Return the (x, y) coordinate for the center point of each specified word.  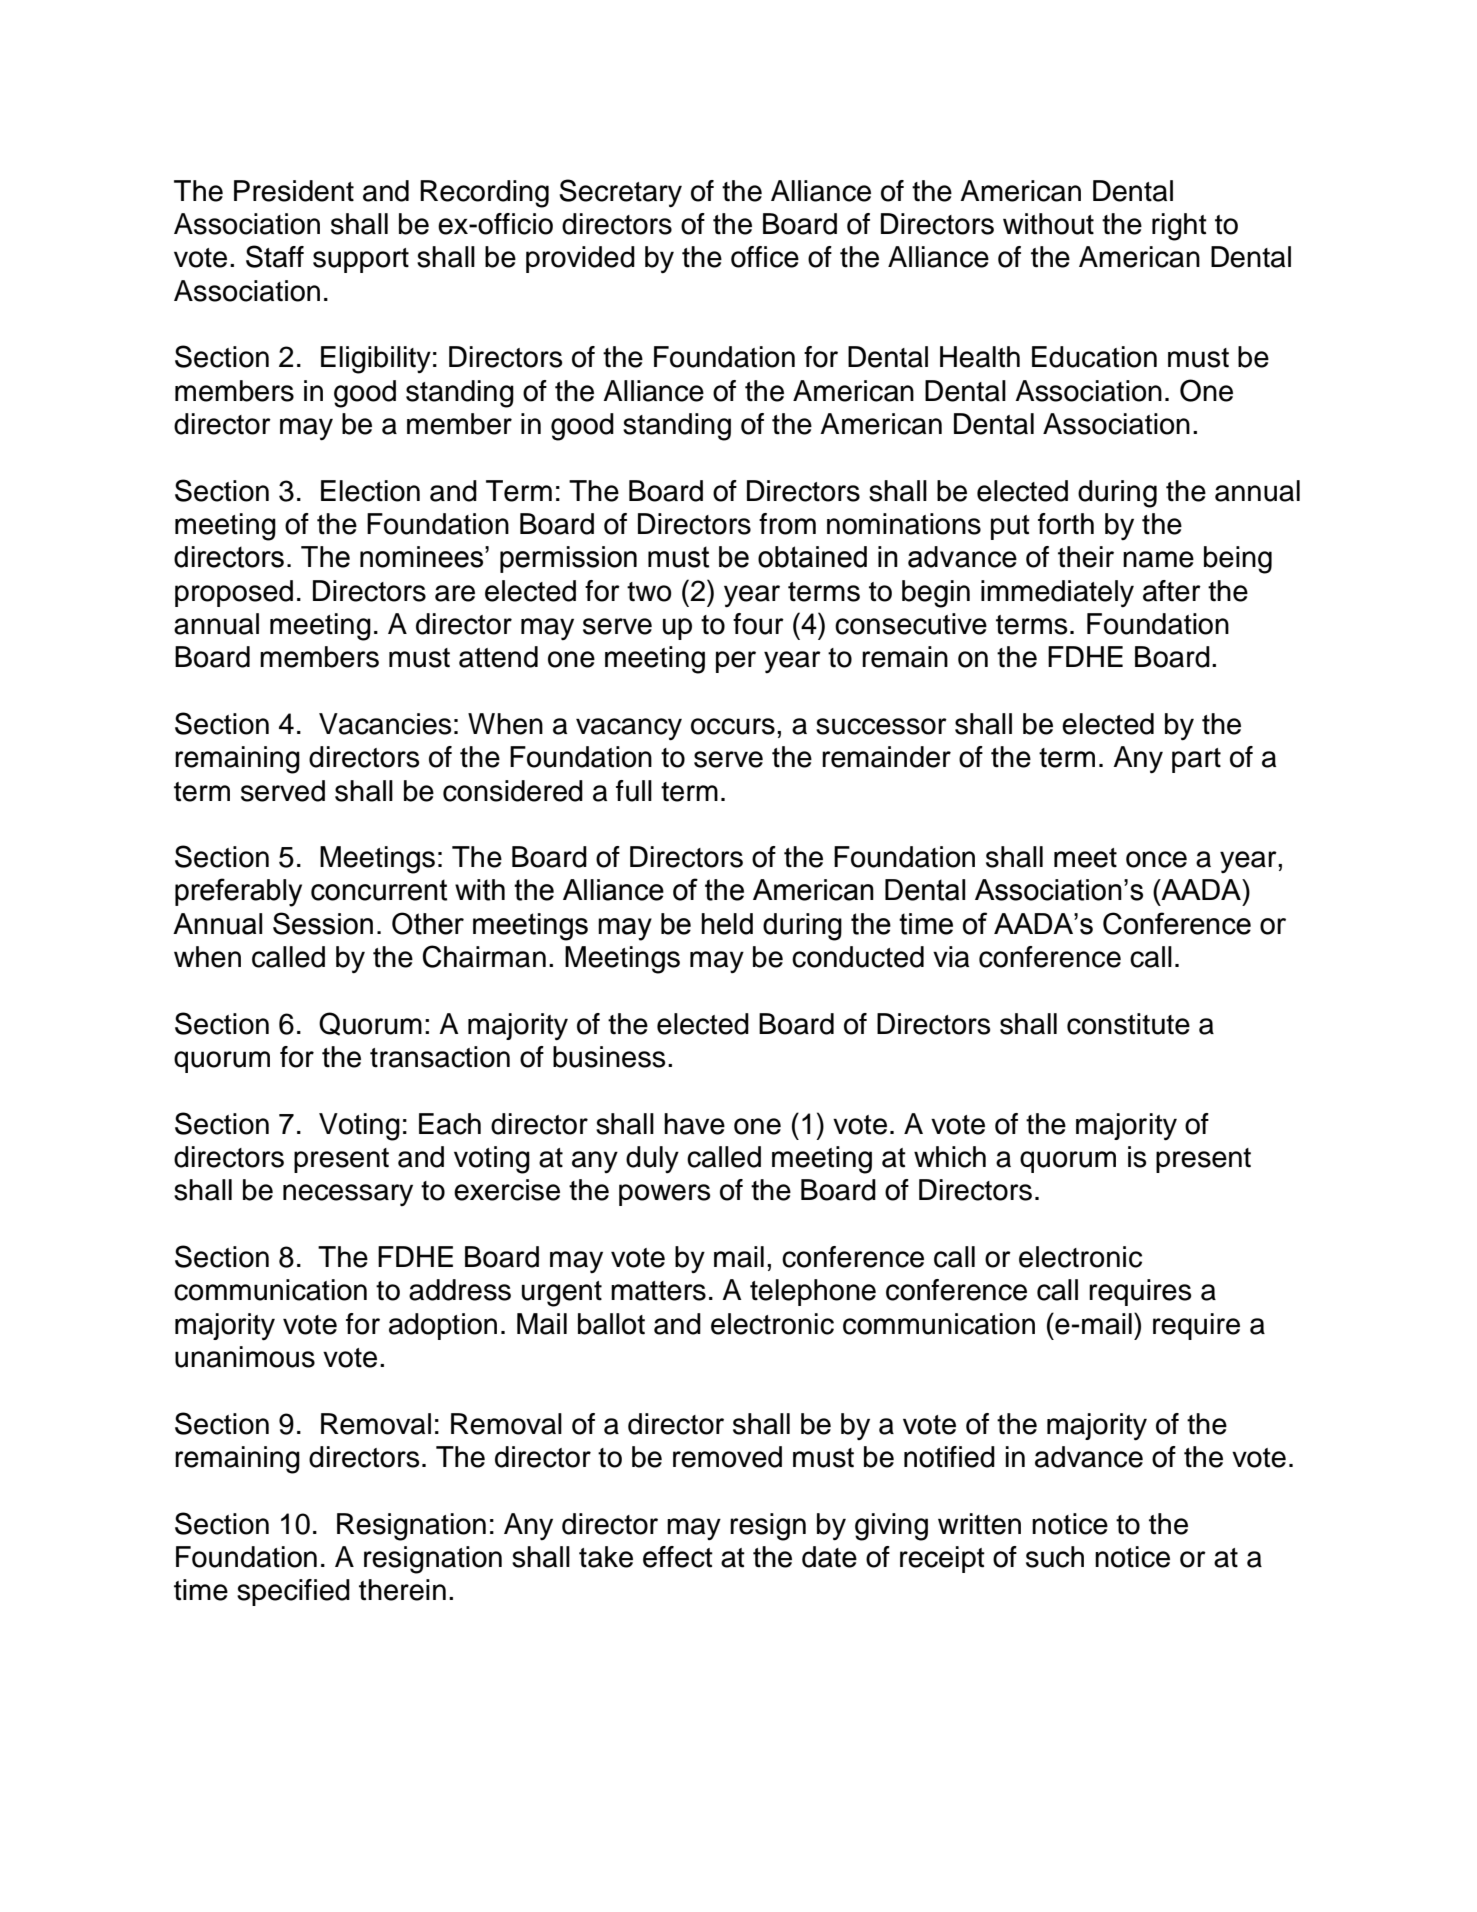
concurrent (379, 890)
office (765, 257)
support (361, 260)
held (727, 924)
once (1156, 859)
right (1179, 227)
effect (678, 1557)
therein (402, 1590)
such (1055, 1557)
